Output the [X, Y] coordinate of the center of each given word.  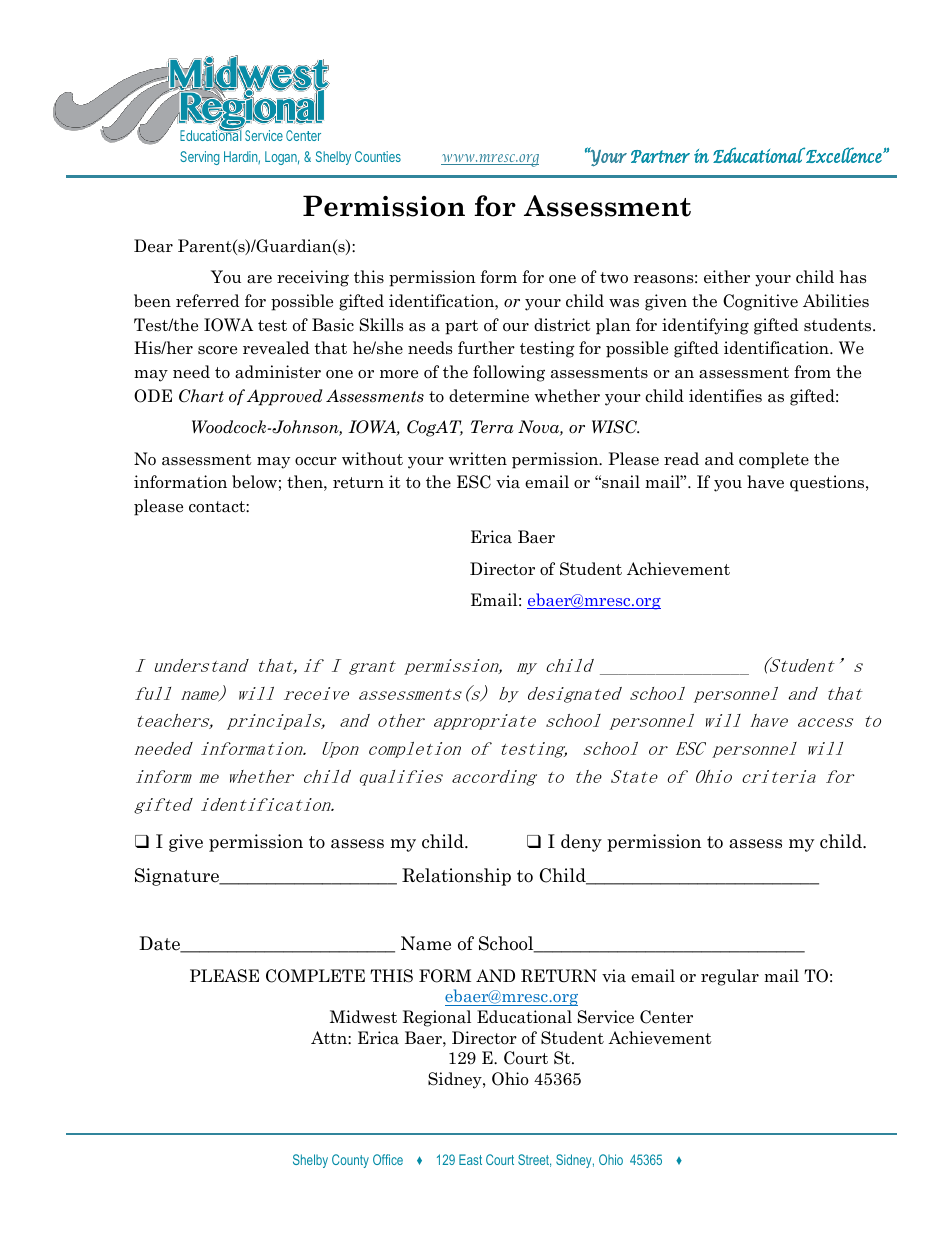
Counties [378, 156]
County [350, 1161]
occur [316, 461]
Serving [200, 158]
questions [828, 483]
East [470, 1159]
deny [581, 843]
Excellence [844, 155]
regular [730, 977]
